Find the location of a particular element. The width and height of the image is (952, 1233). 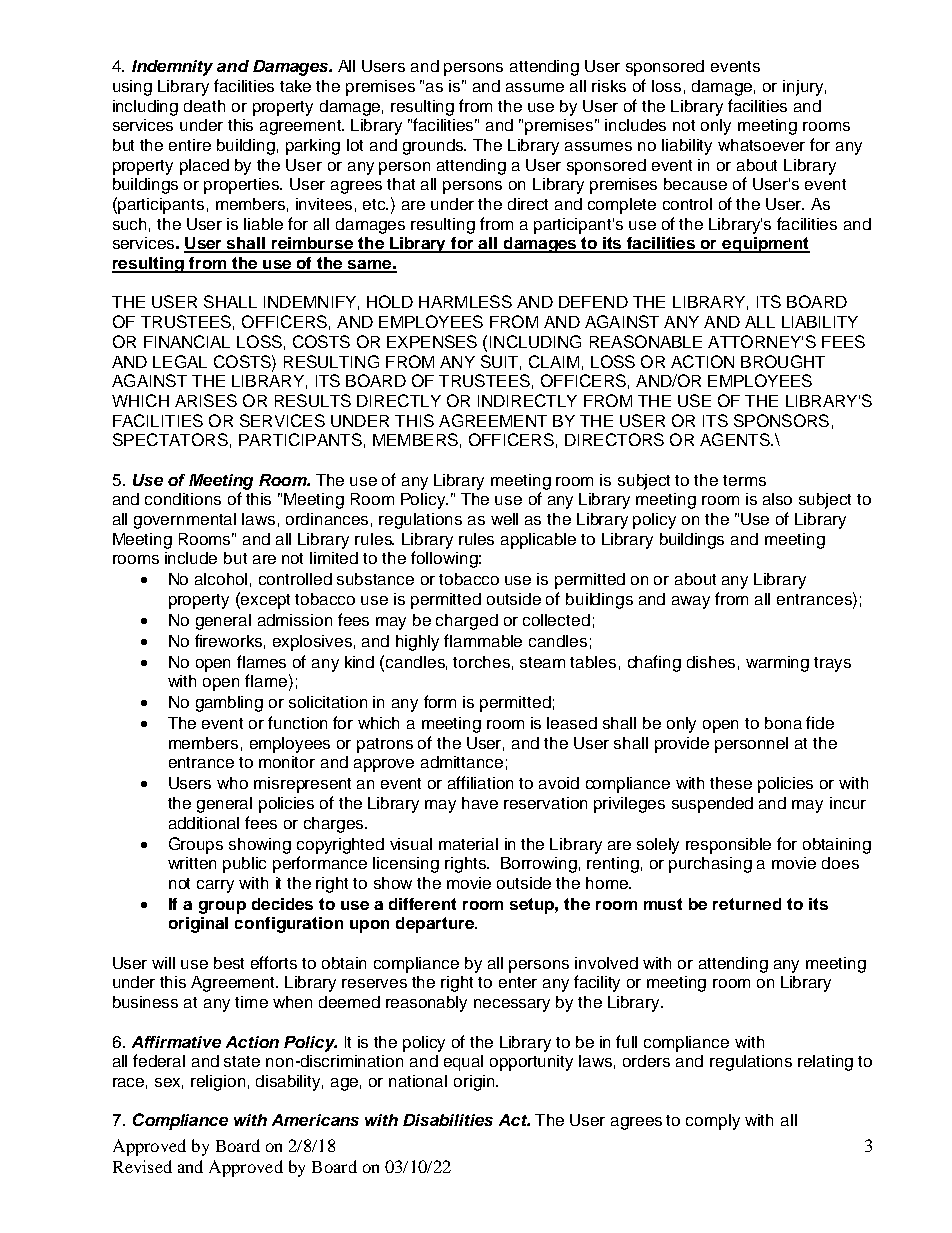

death is located at coordinates (204, 106).
